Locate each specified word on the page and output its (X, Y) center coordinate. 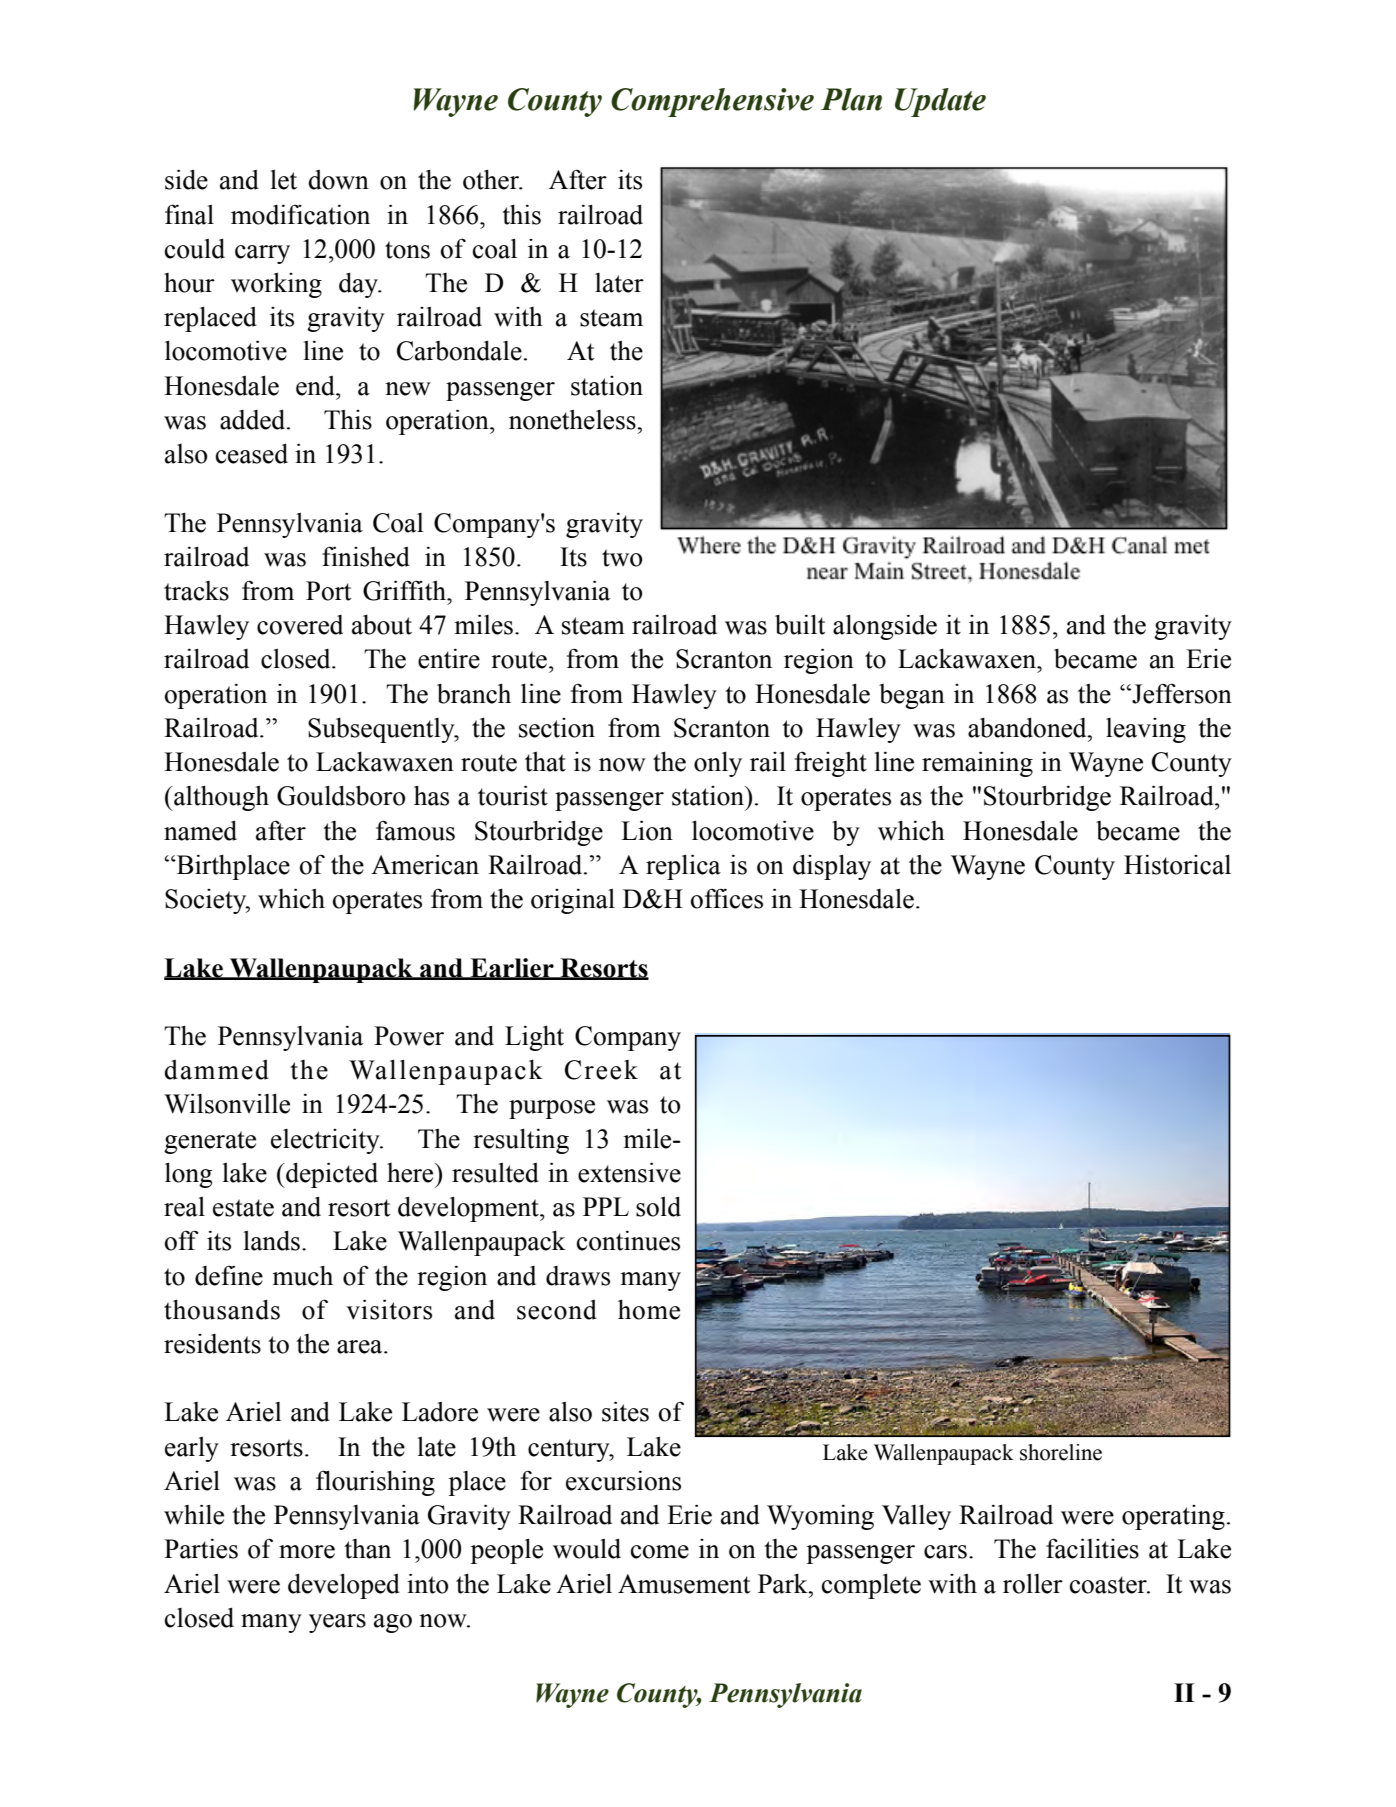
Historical (1177, 864)
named (200, 830)
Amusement (684, 1584)
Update (940, 102)
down (338, 180)
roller (1033, 1584)
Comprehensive (712, 102)
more (307, 1552)
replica (683, 867)
